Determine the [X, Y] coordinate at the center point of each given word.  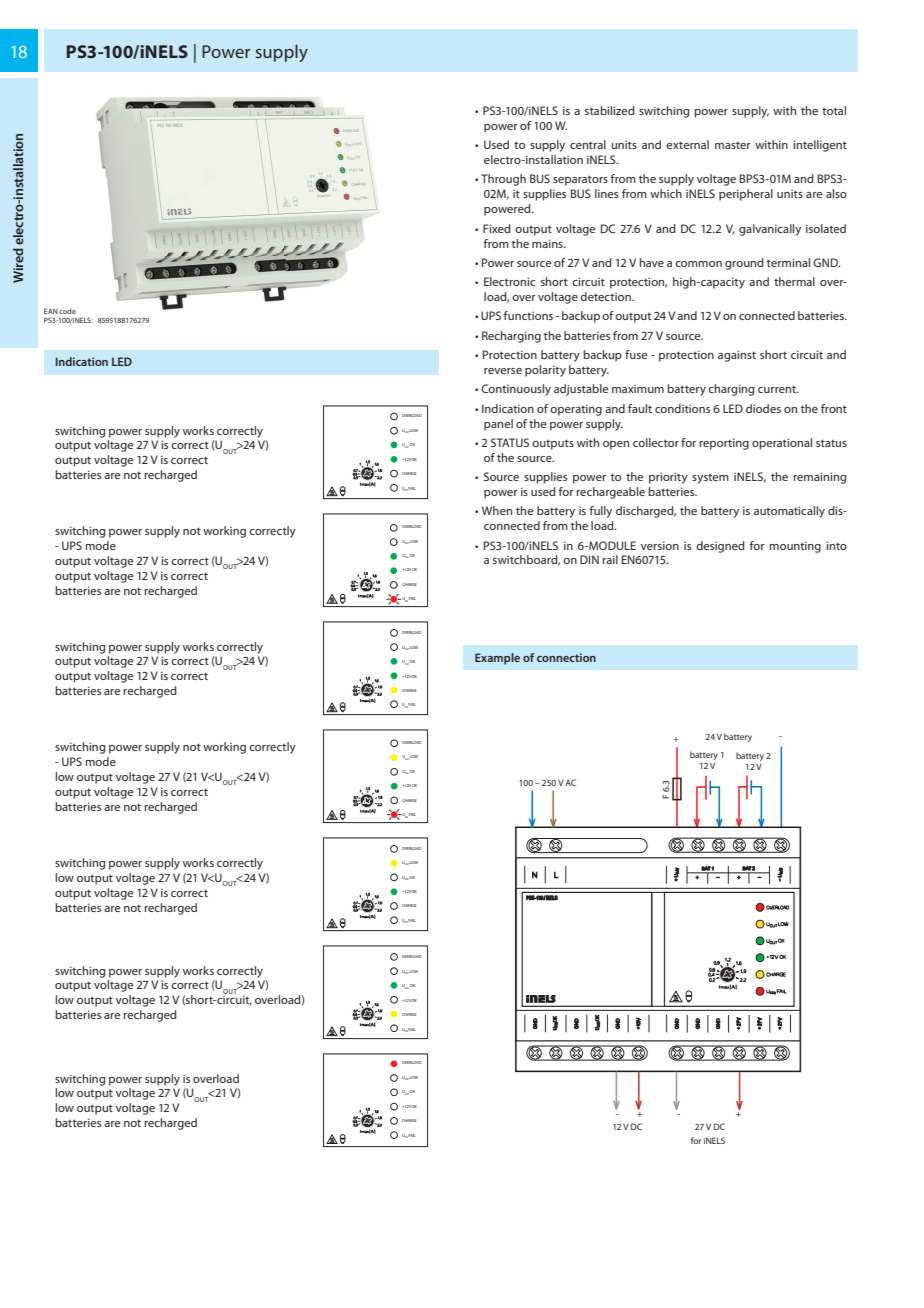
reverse [503, 371]
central [588, 144]
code [67, 311]
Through [503, 180]
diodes [763, 408]
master [733, 145]
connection [566, 657]
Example [497, 659]
